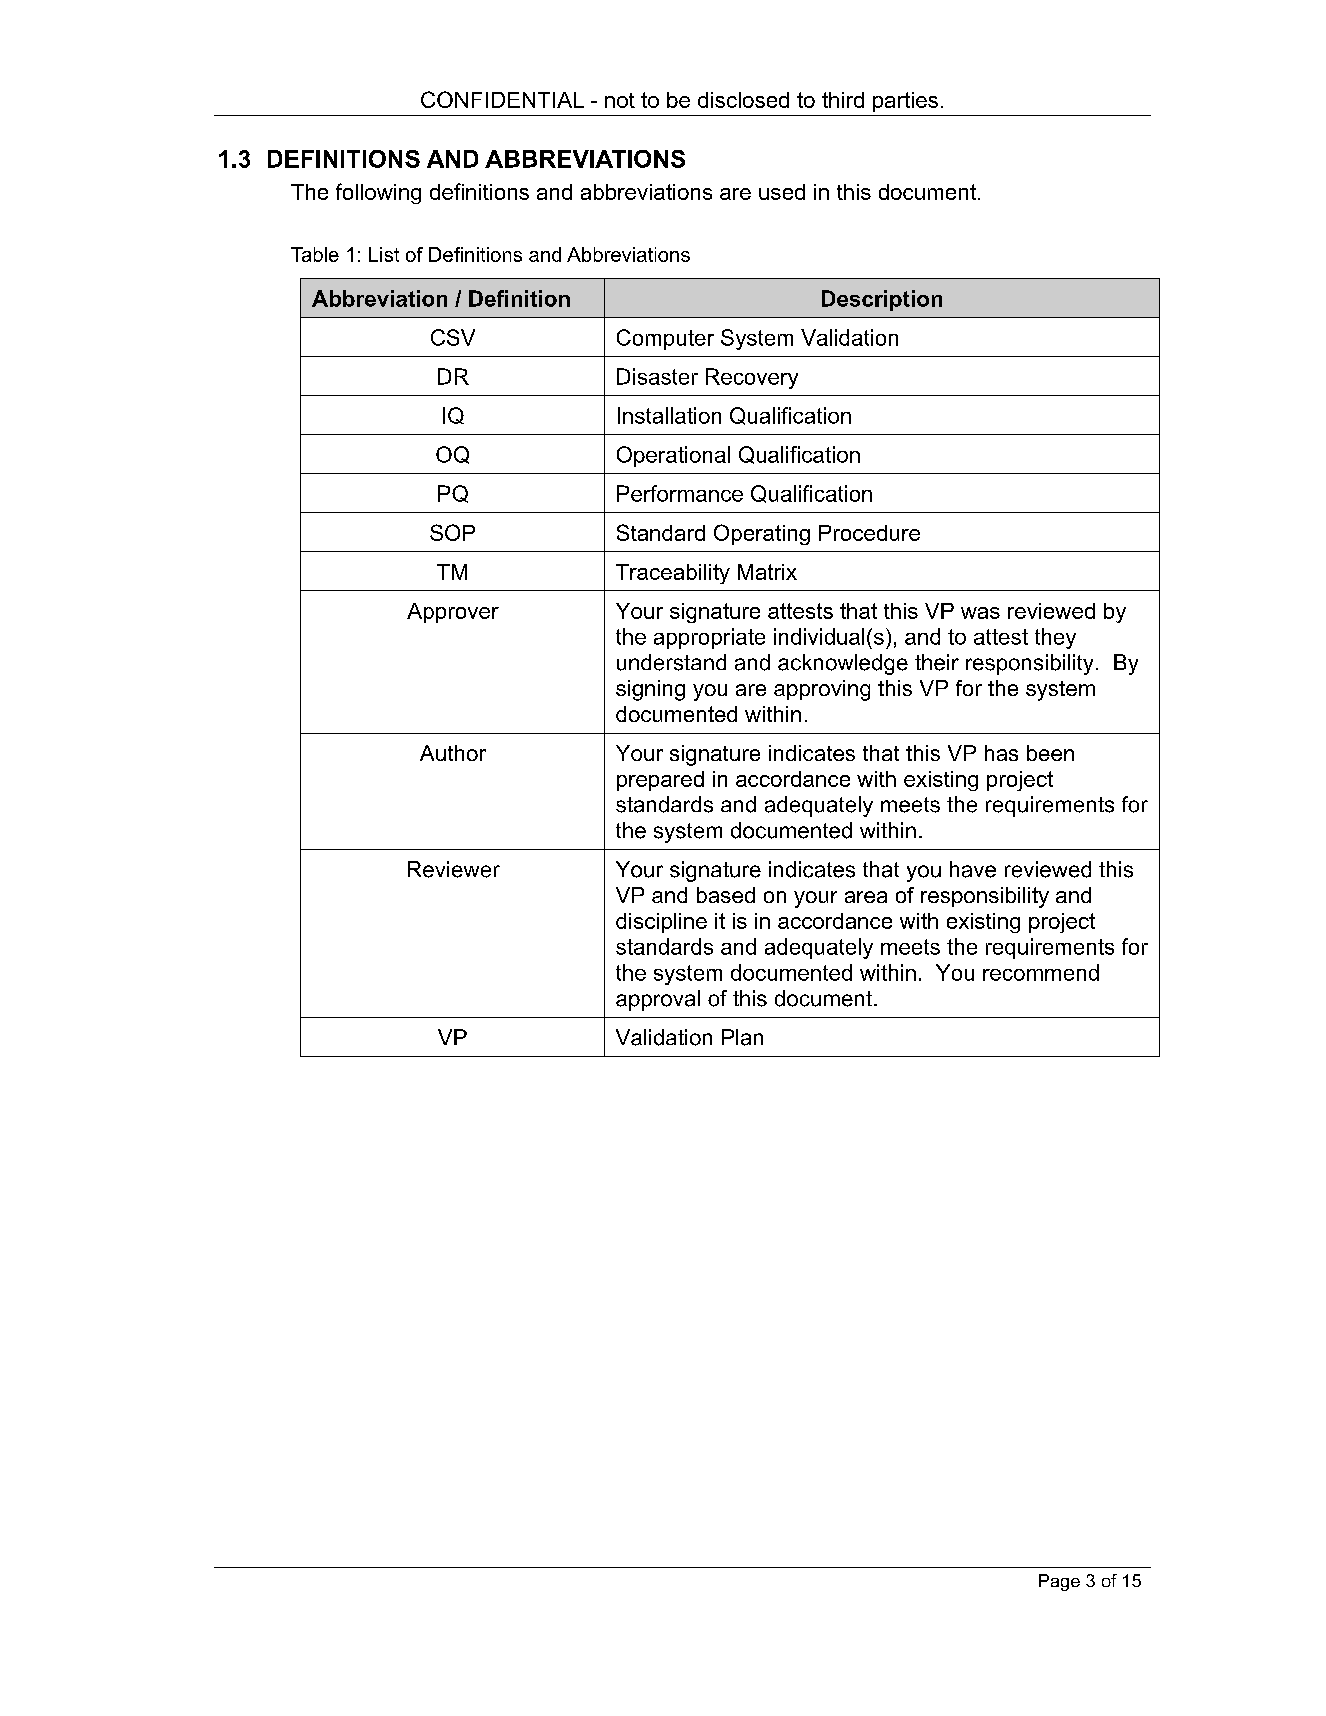 The image size is (1326, 1716). What do you see at coordinates (742, 1037) in the screenshot?
I see `Plan` at bounding box center [742, 1037].
